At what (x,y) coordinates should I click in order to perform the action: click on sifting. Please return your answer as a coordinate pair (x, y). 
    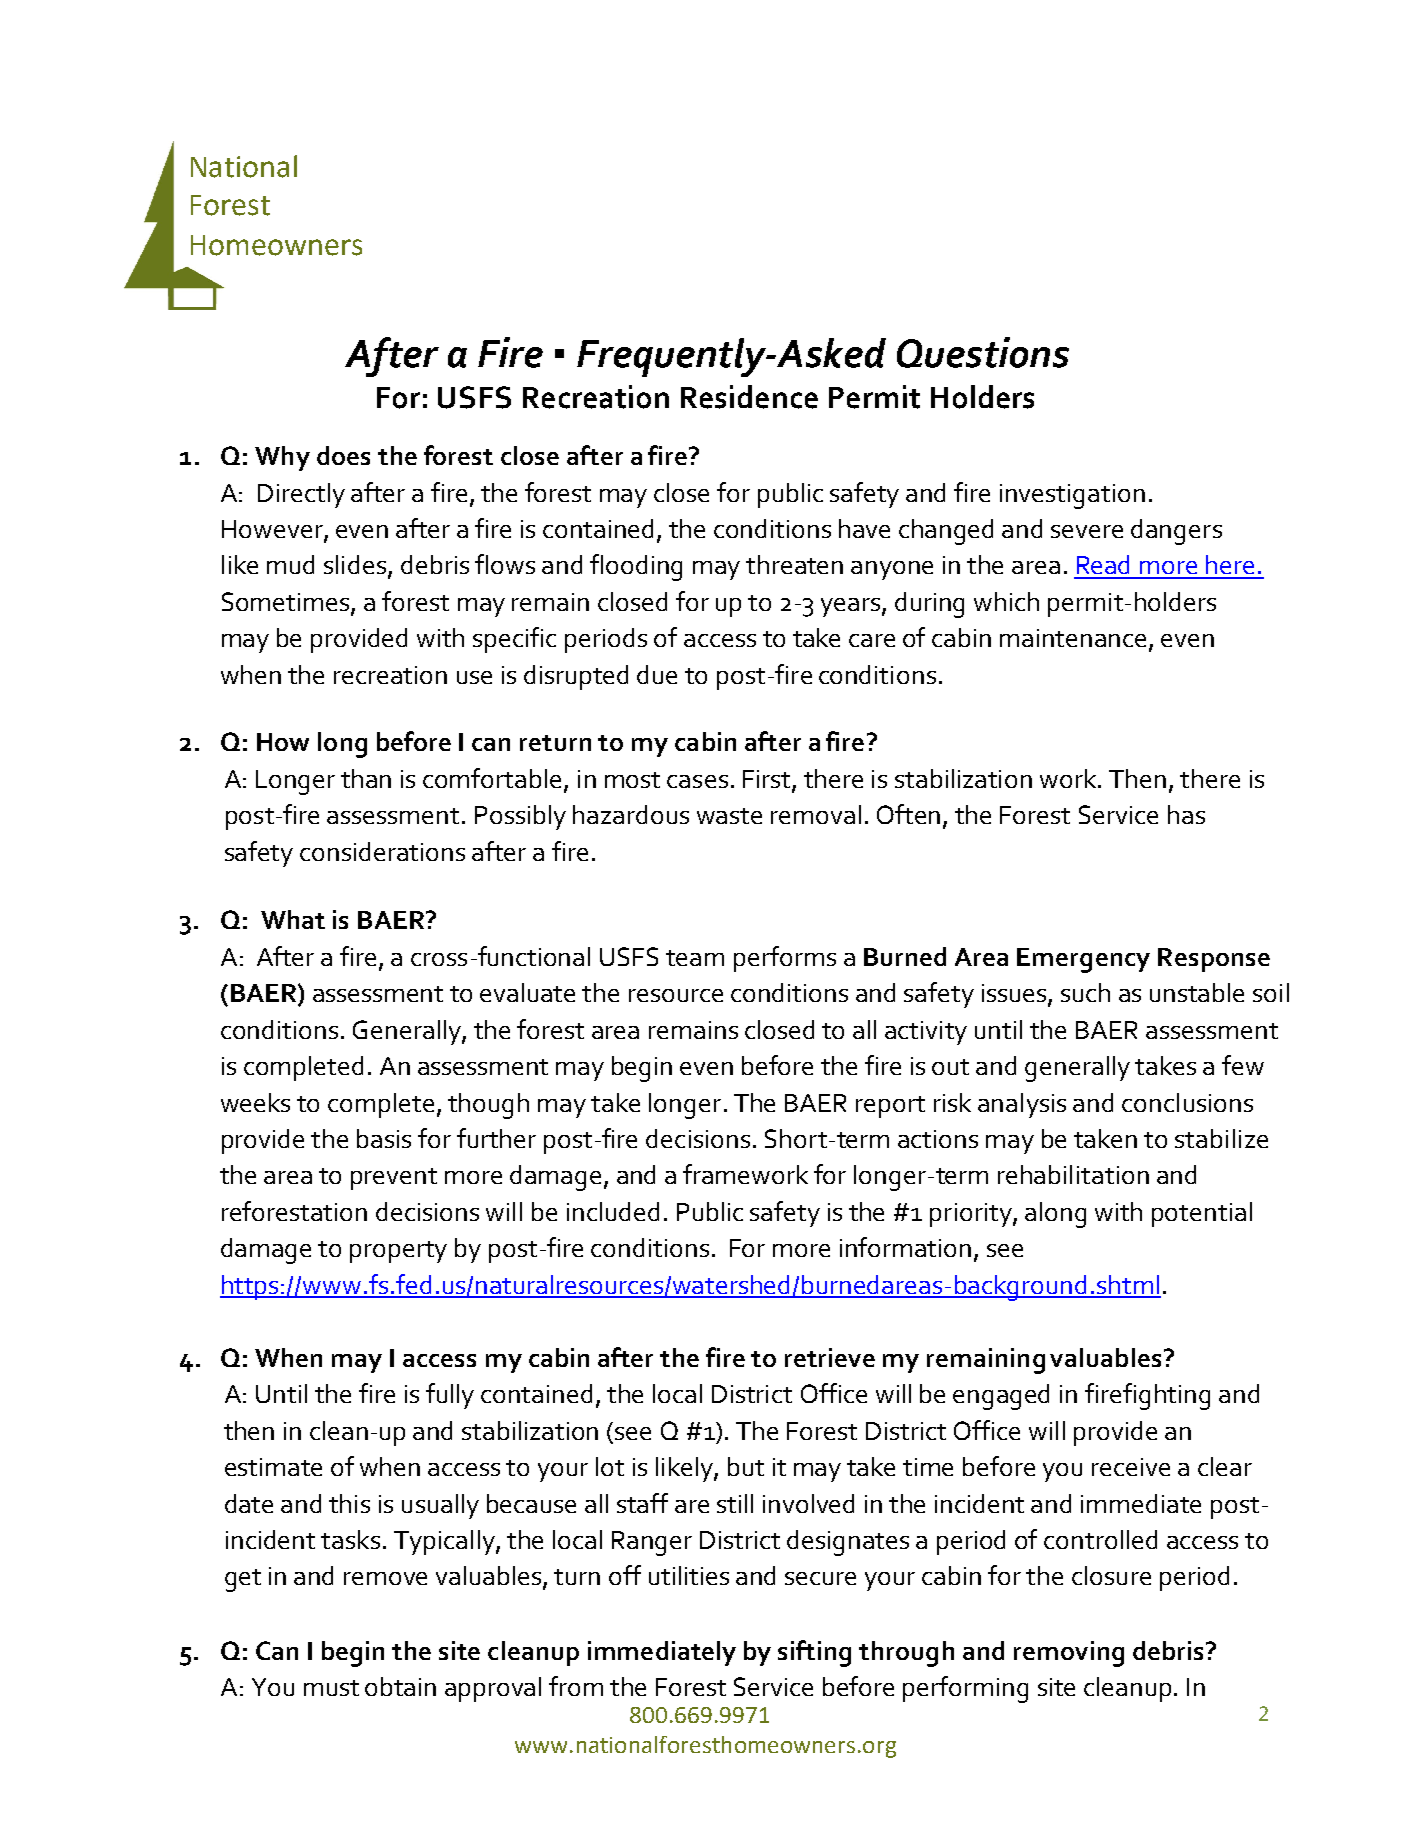
    Looking at the image, I should click on (814, 1653).
